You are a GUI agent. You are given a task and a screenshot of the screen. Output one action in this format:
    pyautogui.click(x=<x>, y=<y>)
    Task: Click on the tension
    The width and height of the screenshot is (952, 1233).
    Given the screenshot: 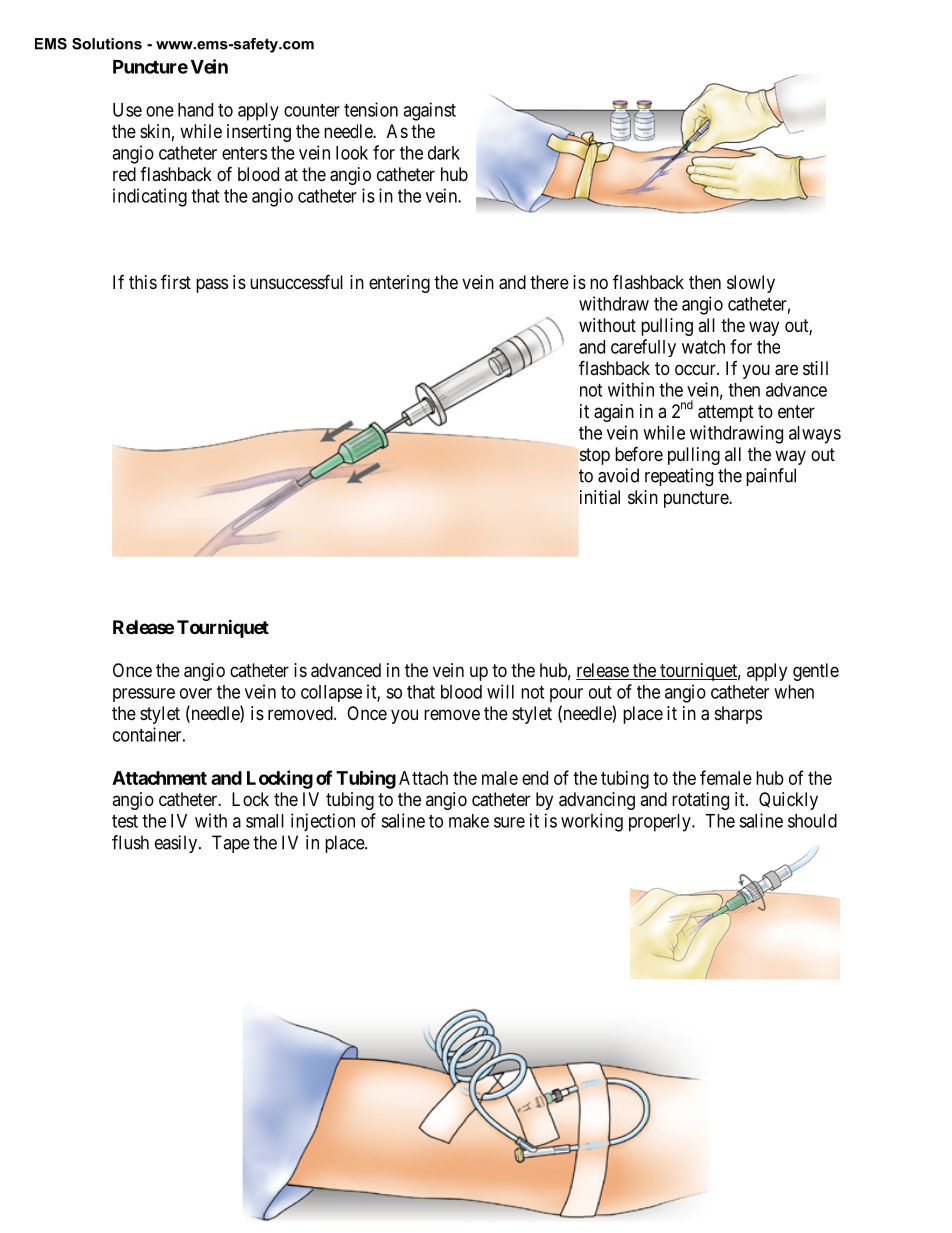 What is the action you would take?
    pyautogui.click(x=371, y=109)
